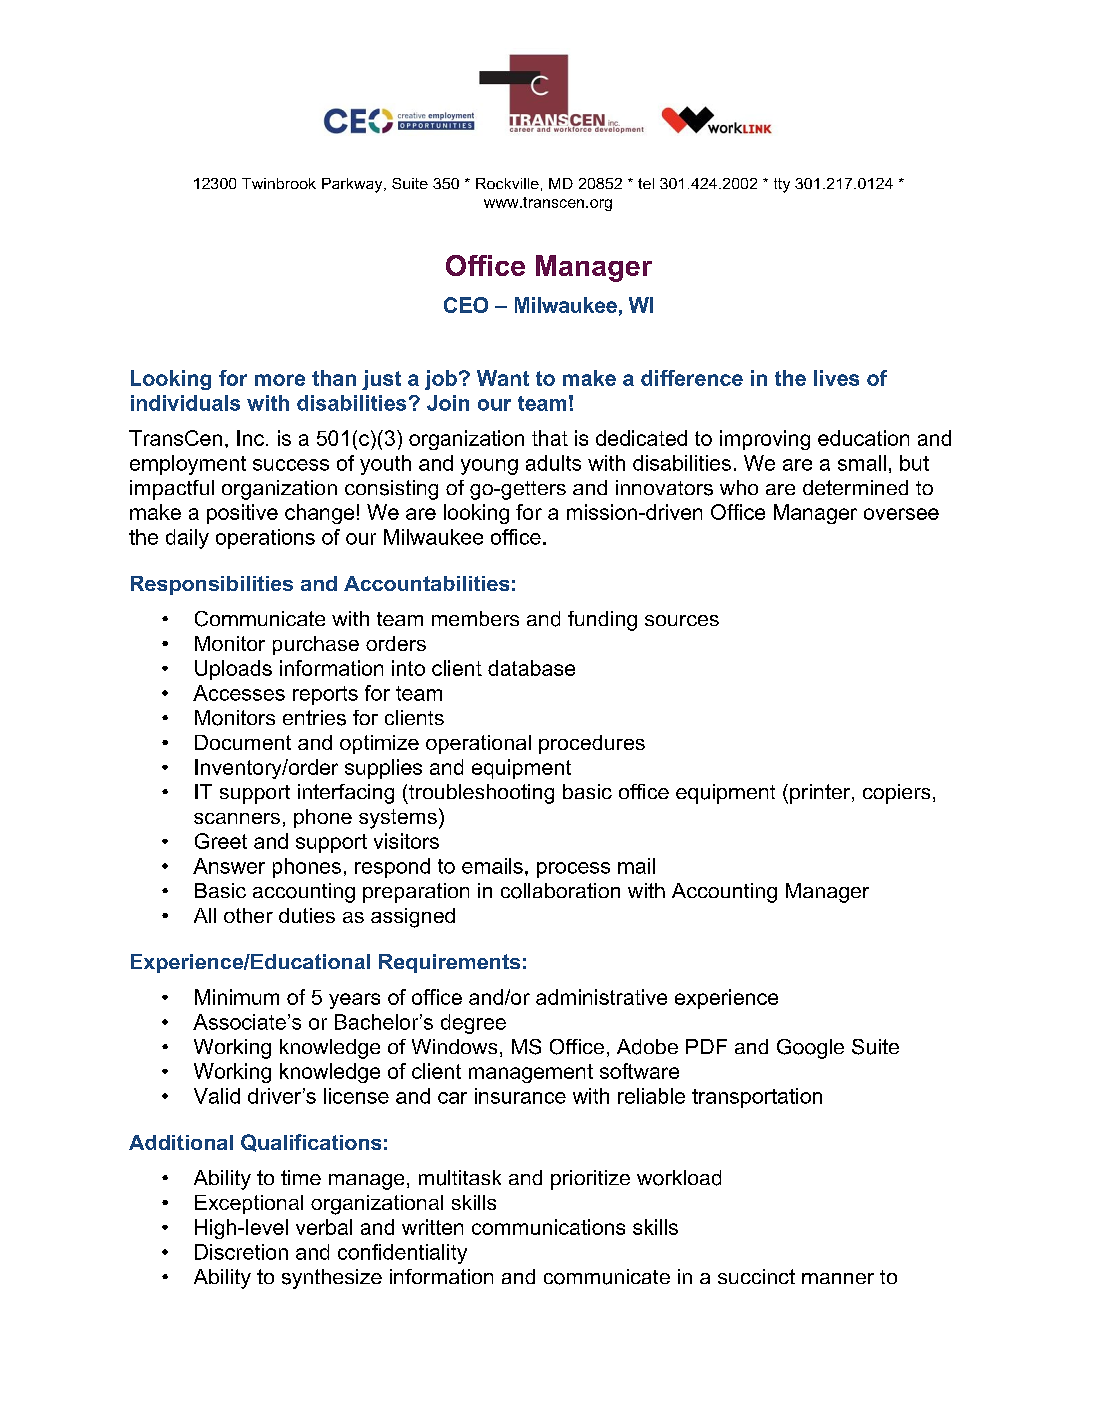  What do you see at coordinates (548, 1227) in the page?
I see `communications` at bounding box center [548, 1227].
